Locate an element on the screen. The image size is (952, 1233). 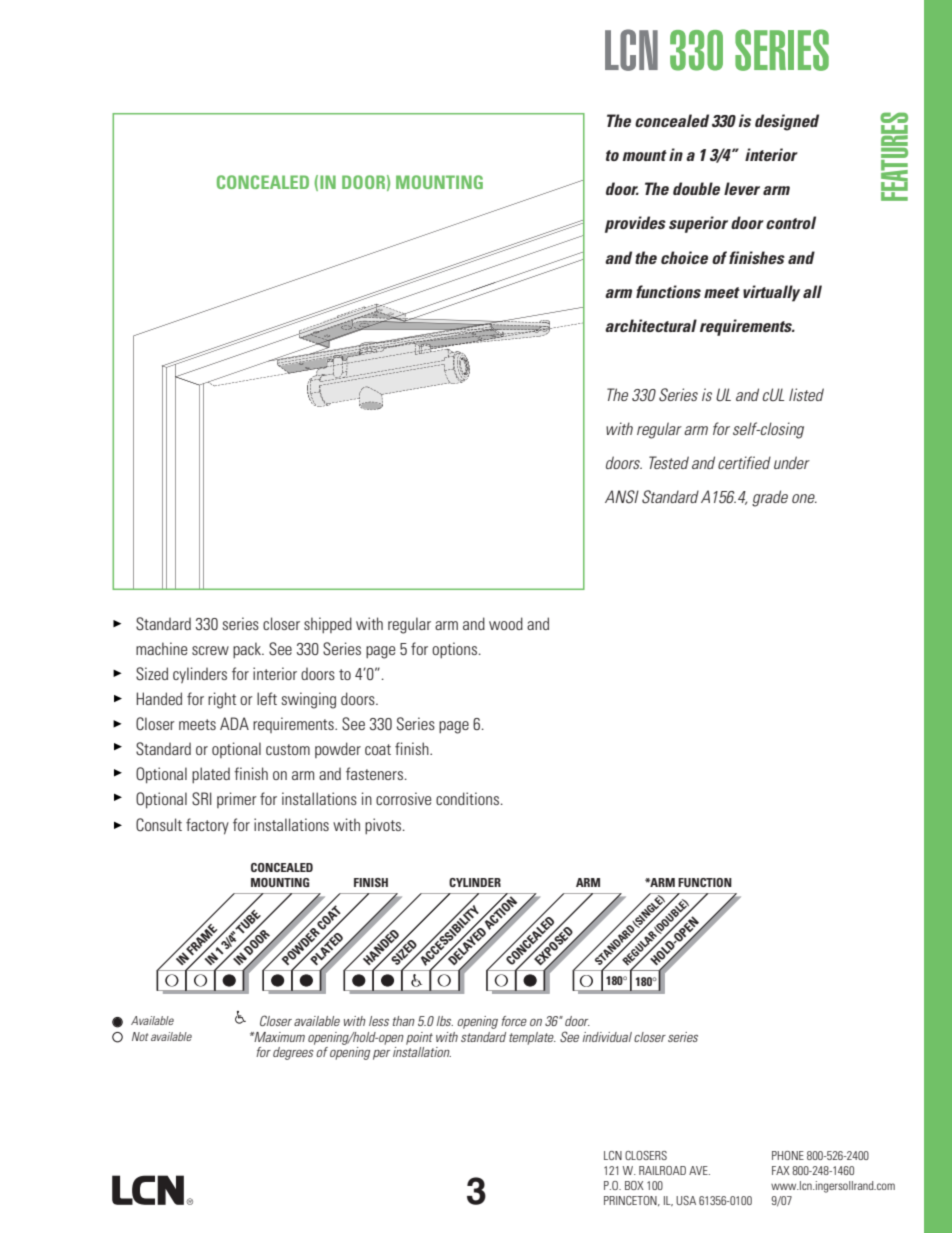
ANSI is located at coordinates (622, 497).
